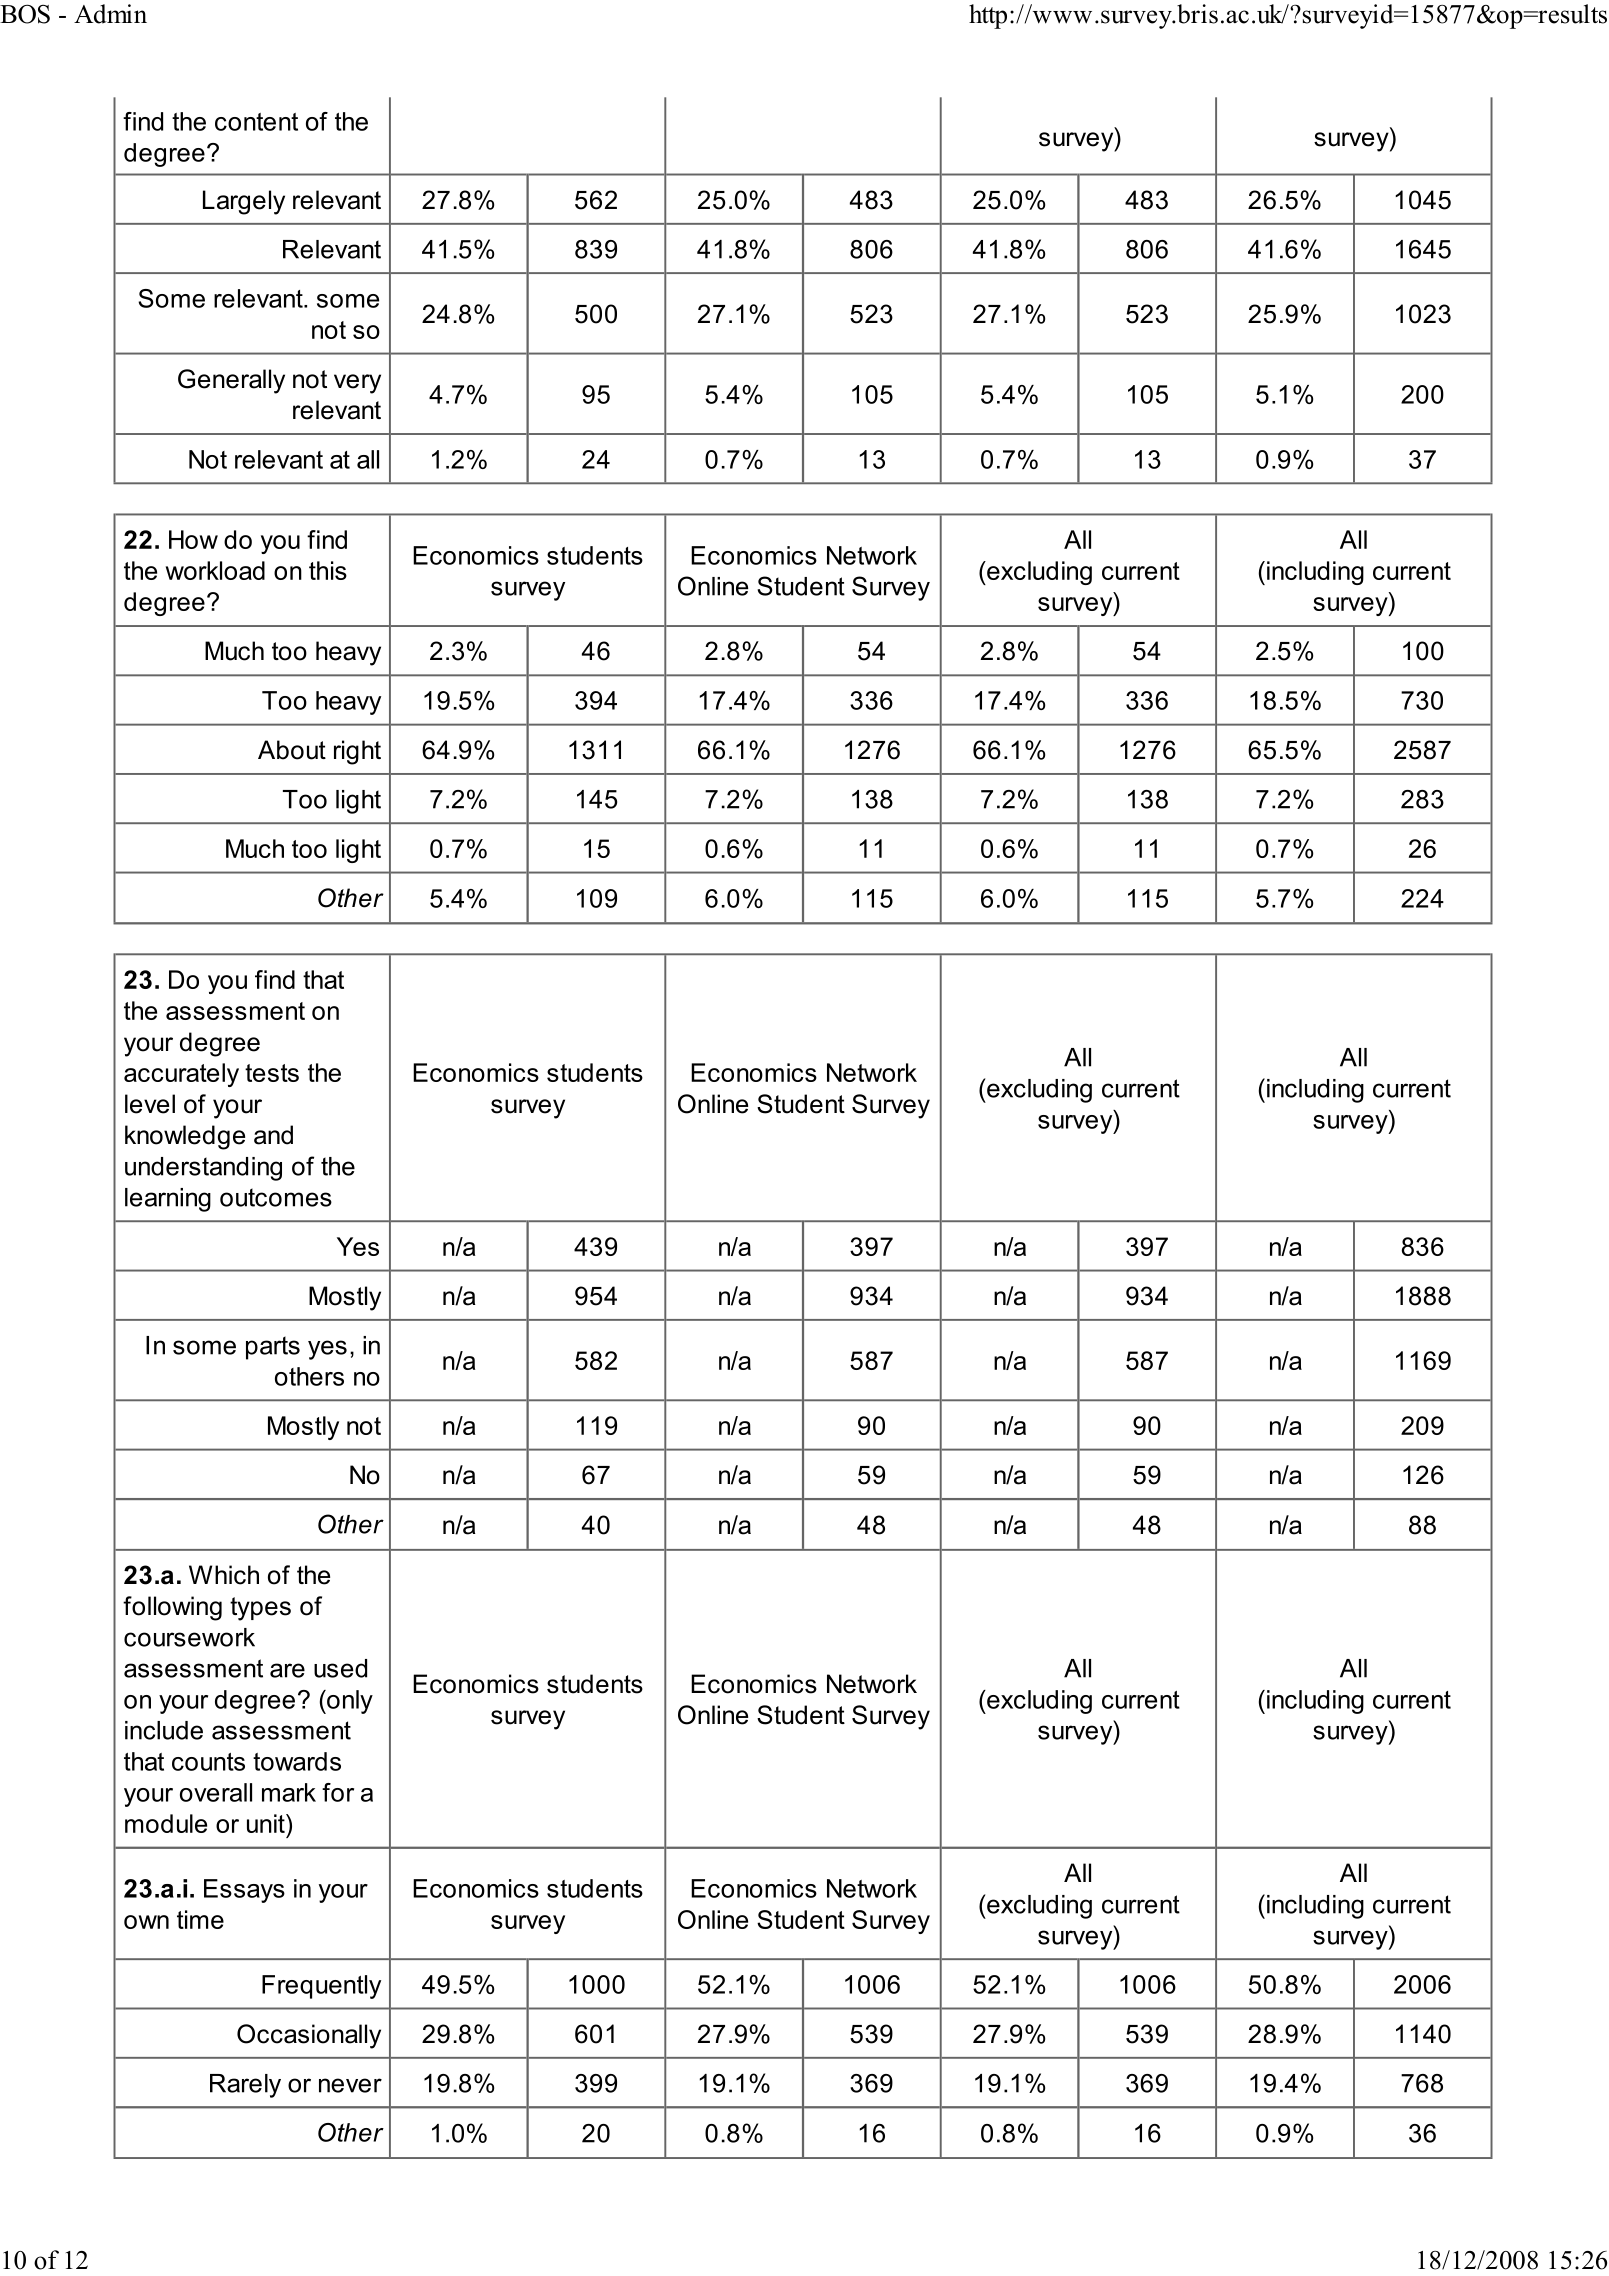  What do you see at coordinates (181, 1075) in the image?
I see `accurately` at bounding box center [181, 1075].
